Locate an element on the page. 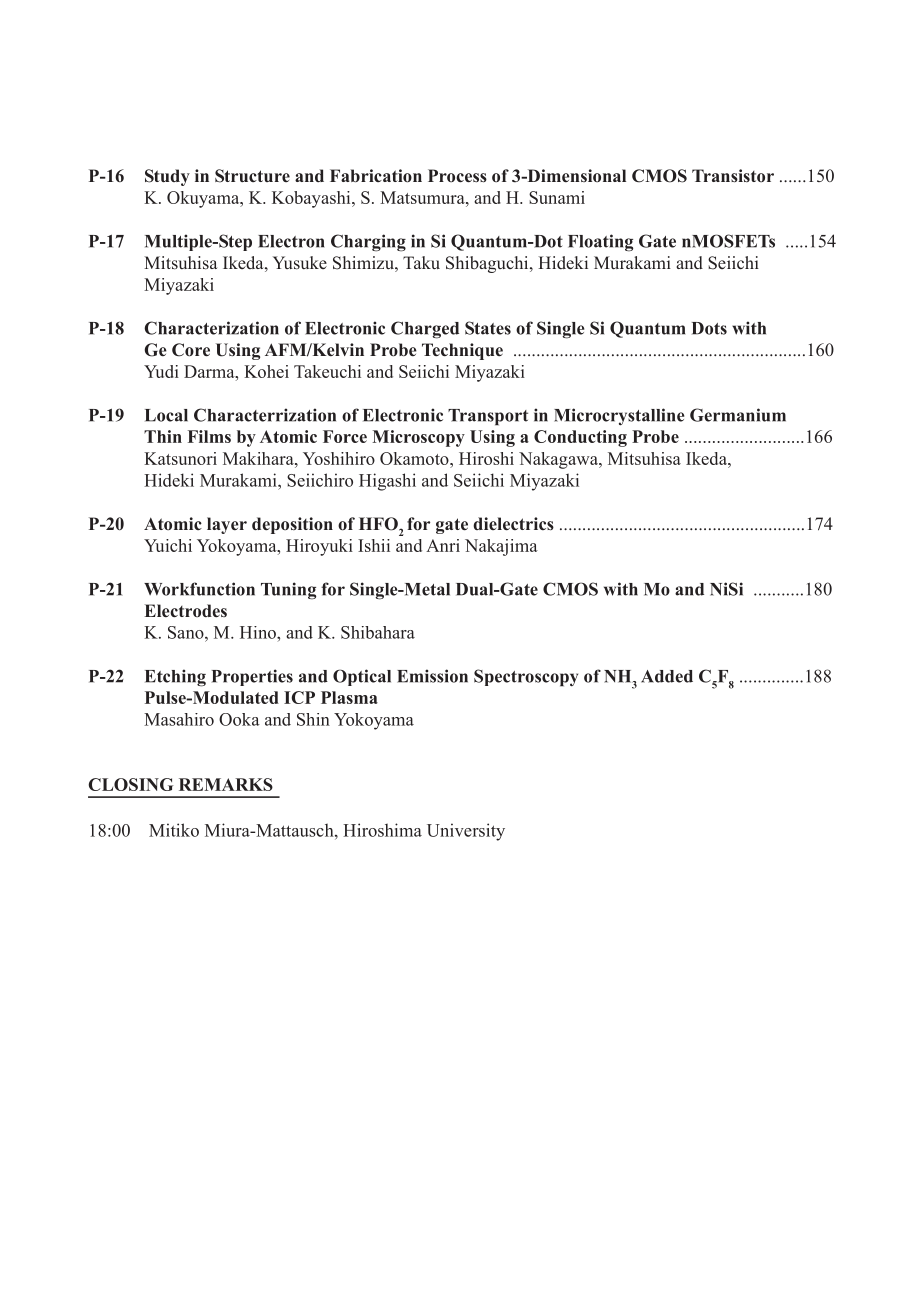 This page has width=924, height=1308. REMARKS is located at coordinates (226, 784).
